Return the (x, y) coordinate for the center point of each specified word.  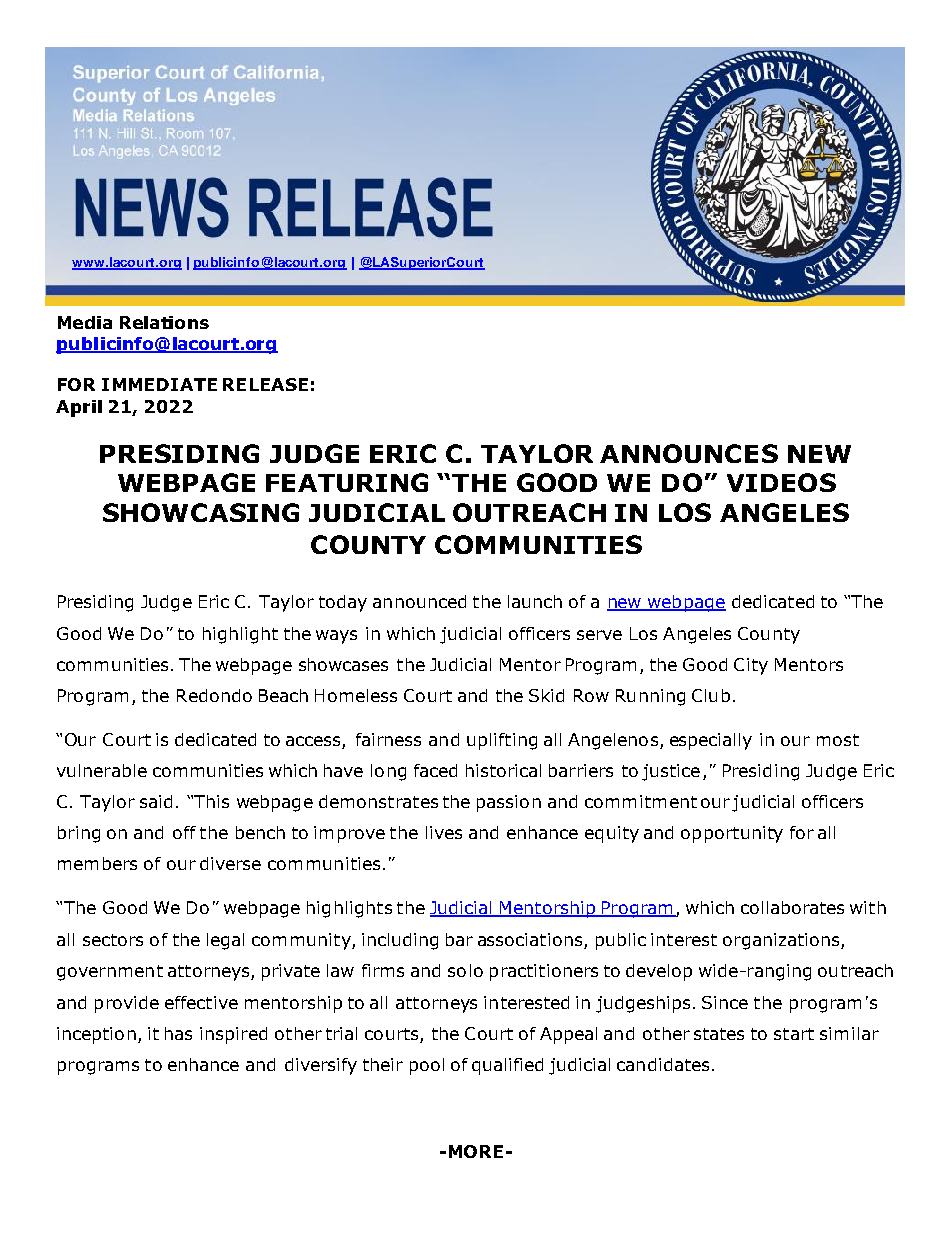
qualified (507, 1066)
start (794, 1034)
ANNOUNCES (689, 453)
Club (711, 695)
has (178, 1033)
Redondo (214, 695)
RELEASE (265, 384)
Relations (164, 322)
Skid (546, 695)
